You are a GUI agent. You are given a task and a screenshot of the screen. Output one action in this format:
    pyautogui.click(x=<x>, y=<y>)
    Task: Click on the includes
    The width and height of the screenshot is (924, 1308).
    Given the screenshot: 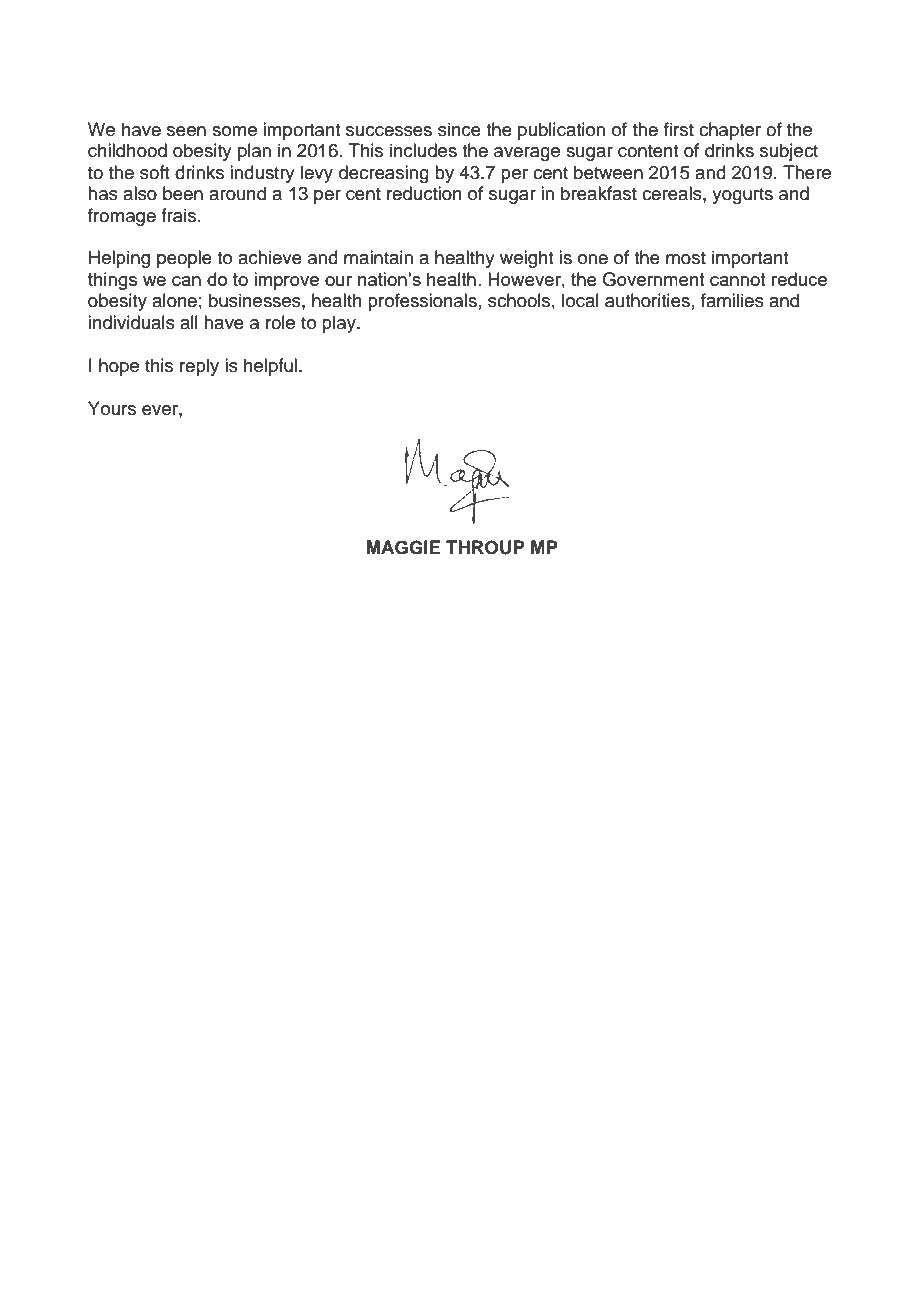 What is the action you would take?
    pyautogui.click(x=423, y=150)
